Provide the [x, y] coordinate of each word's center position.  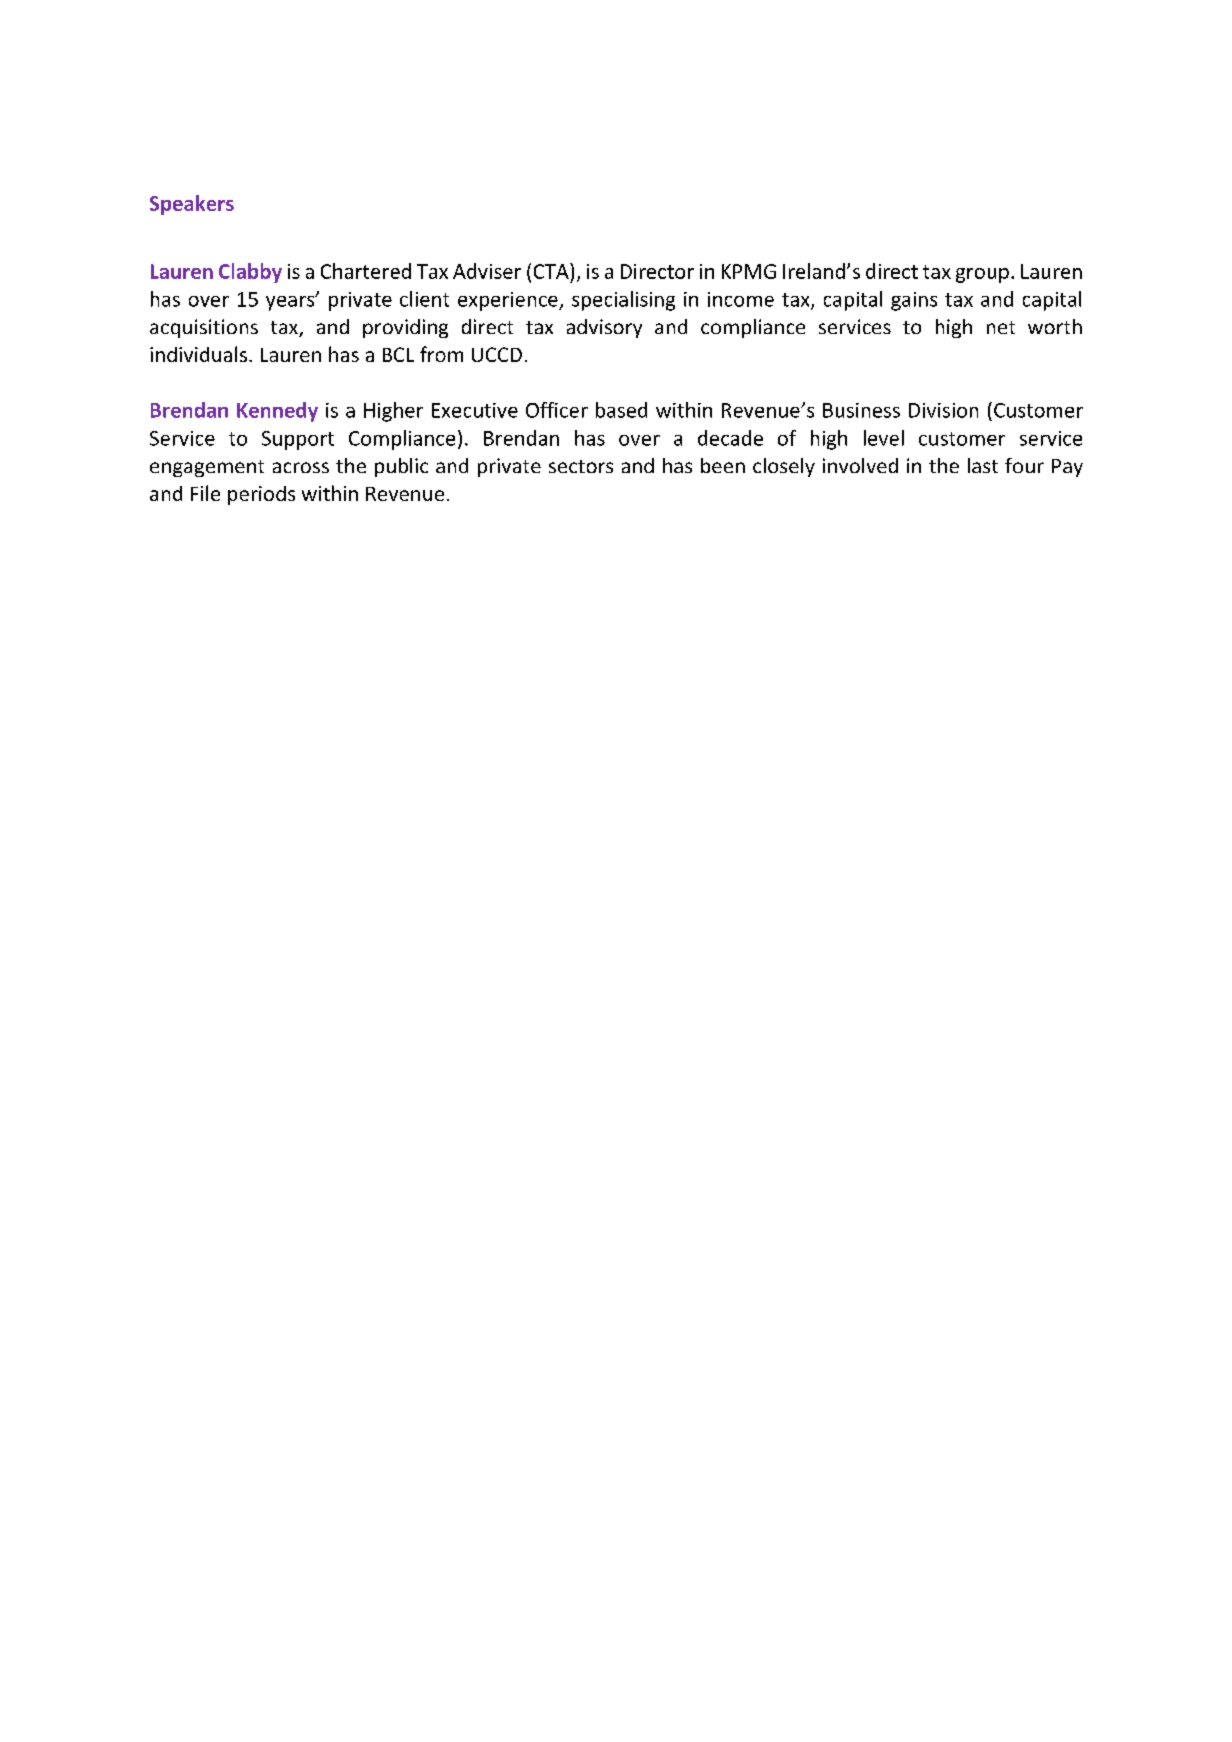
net [1001, 327]
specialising [623, 301]
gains [914, 301]
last [983, 465]
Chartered [366, 271]
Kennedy [277, 412]
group [982, 275]
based [621, 410]
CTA [552, 271]
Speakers [192, 205]
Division [943, 410]
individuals [198, 354]
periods [261, 495]
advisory [604, 328]
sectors [581, 466]
